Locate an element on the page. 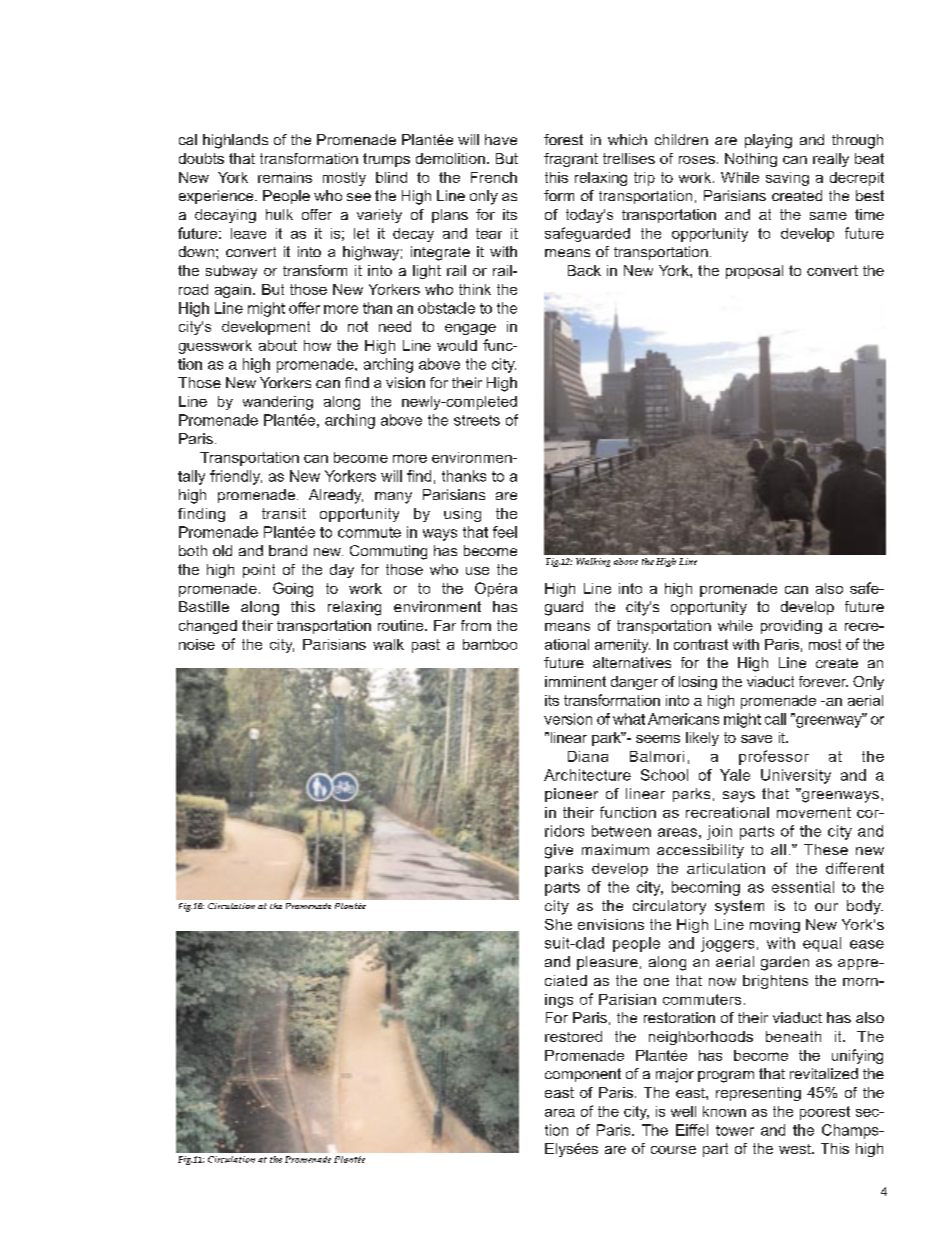  noise is located at coordinates (197, 644).
